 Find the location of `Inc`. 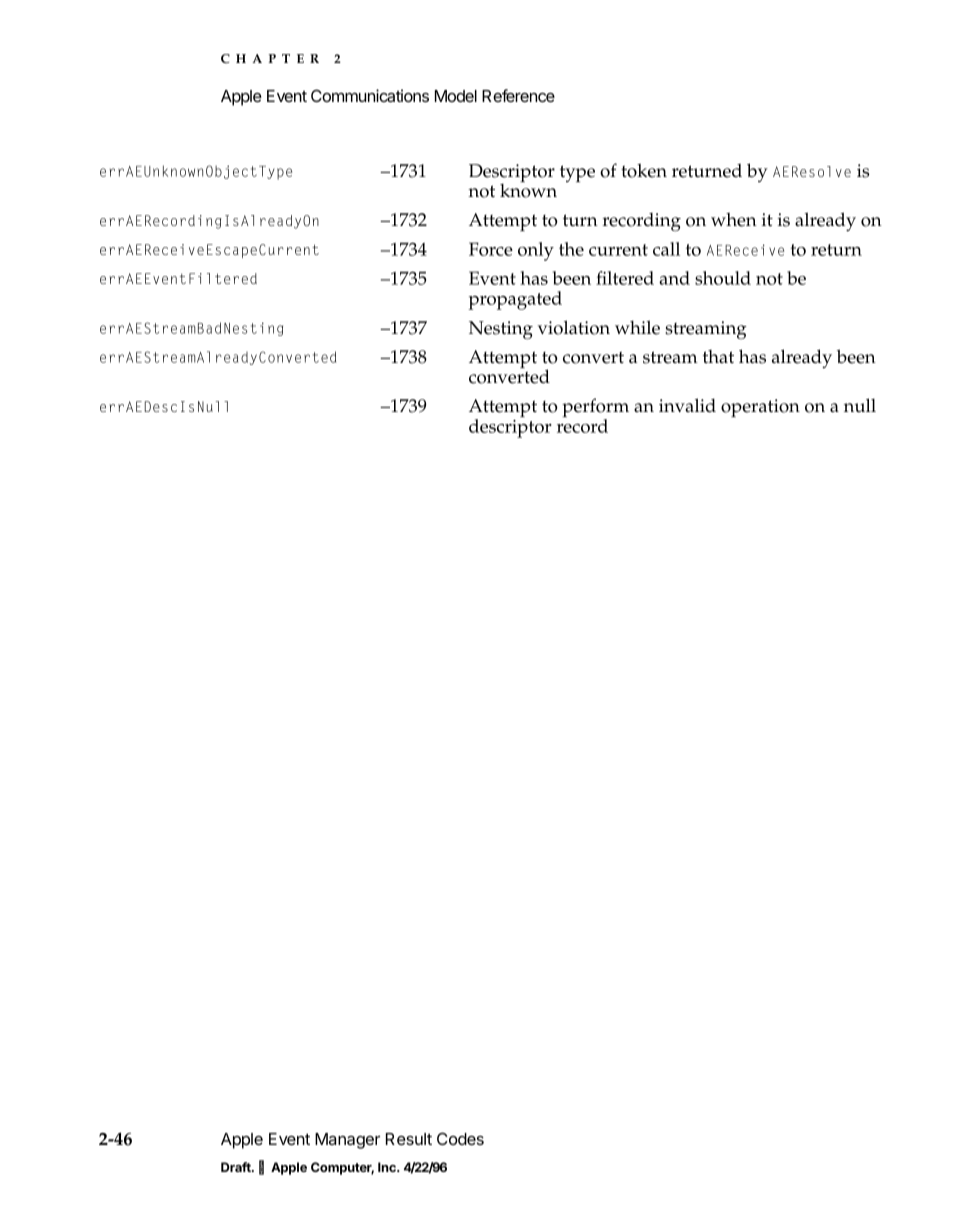

Inc is located at coordinates (388, 1167).
